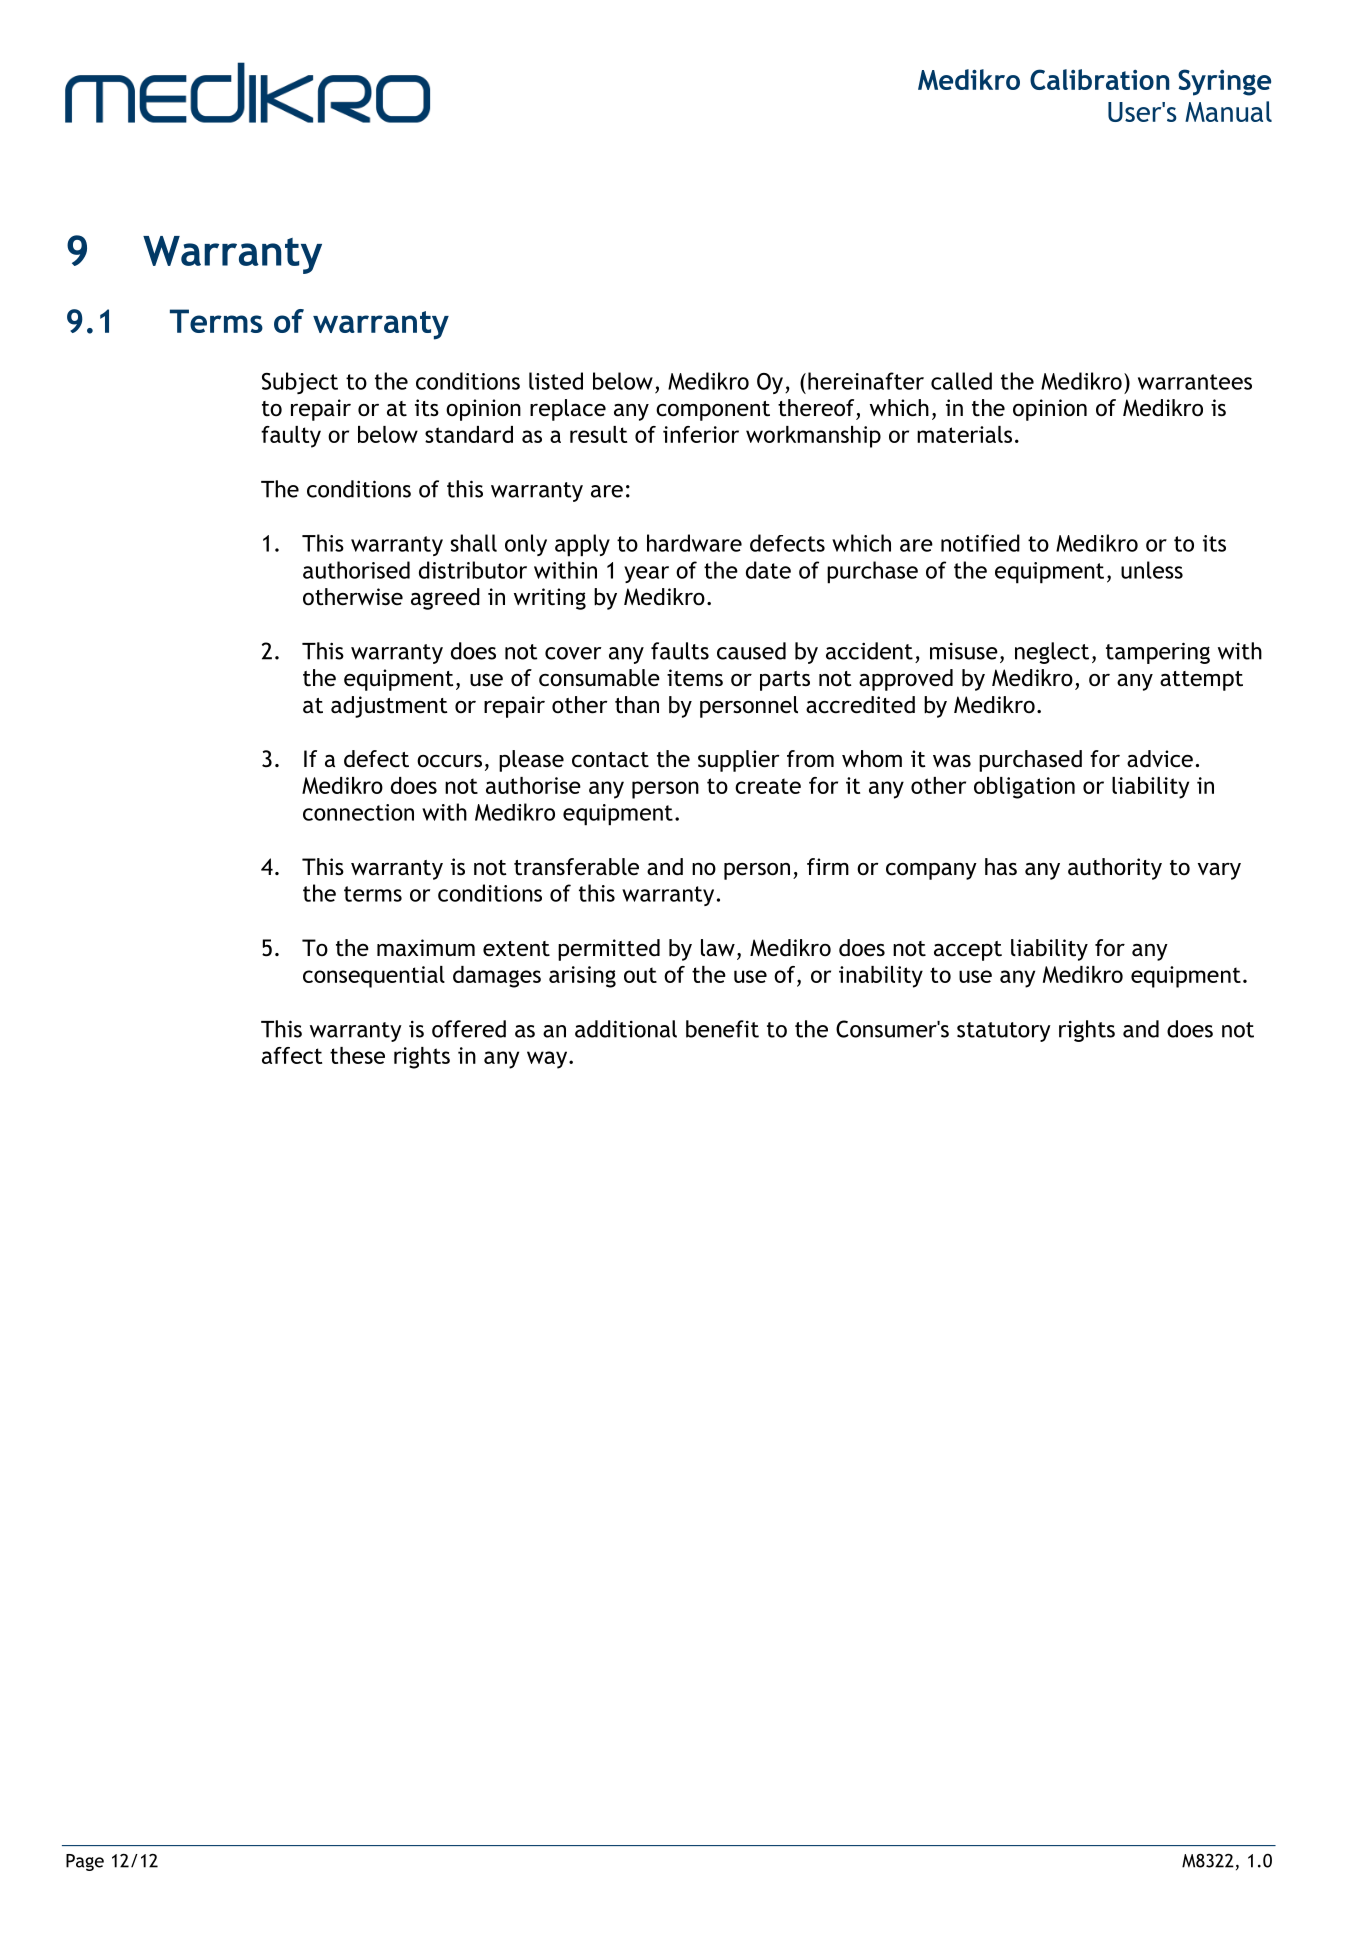 This document has height=1937, width=1370. What do you see at coordinates (1004, 1032) in the document?
I see `statutory` at bounding box center [1004, 1032].
